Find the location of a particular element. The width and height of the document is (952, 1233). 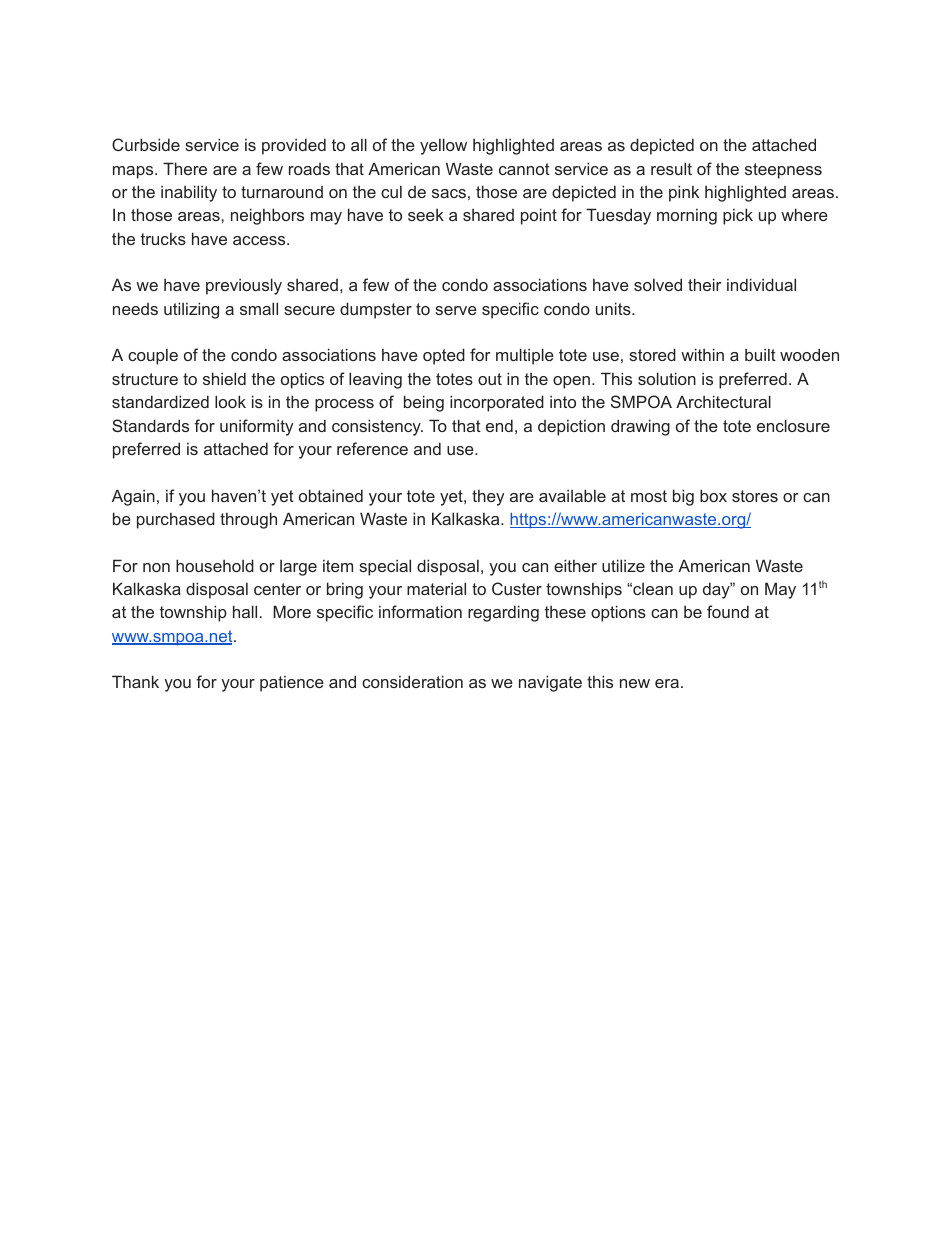

consideration is located at coordinates (412, 681).
